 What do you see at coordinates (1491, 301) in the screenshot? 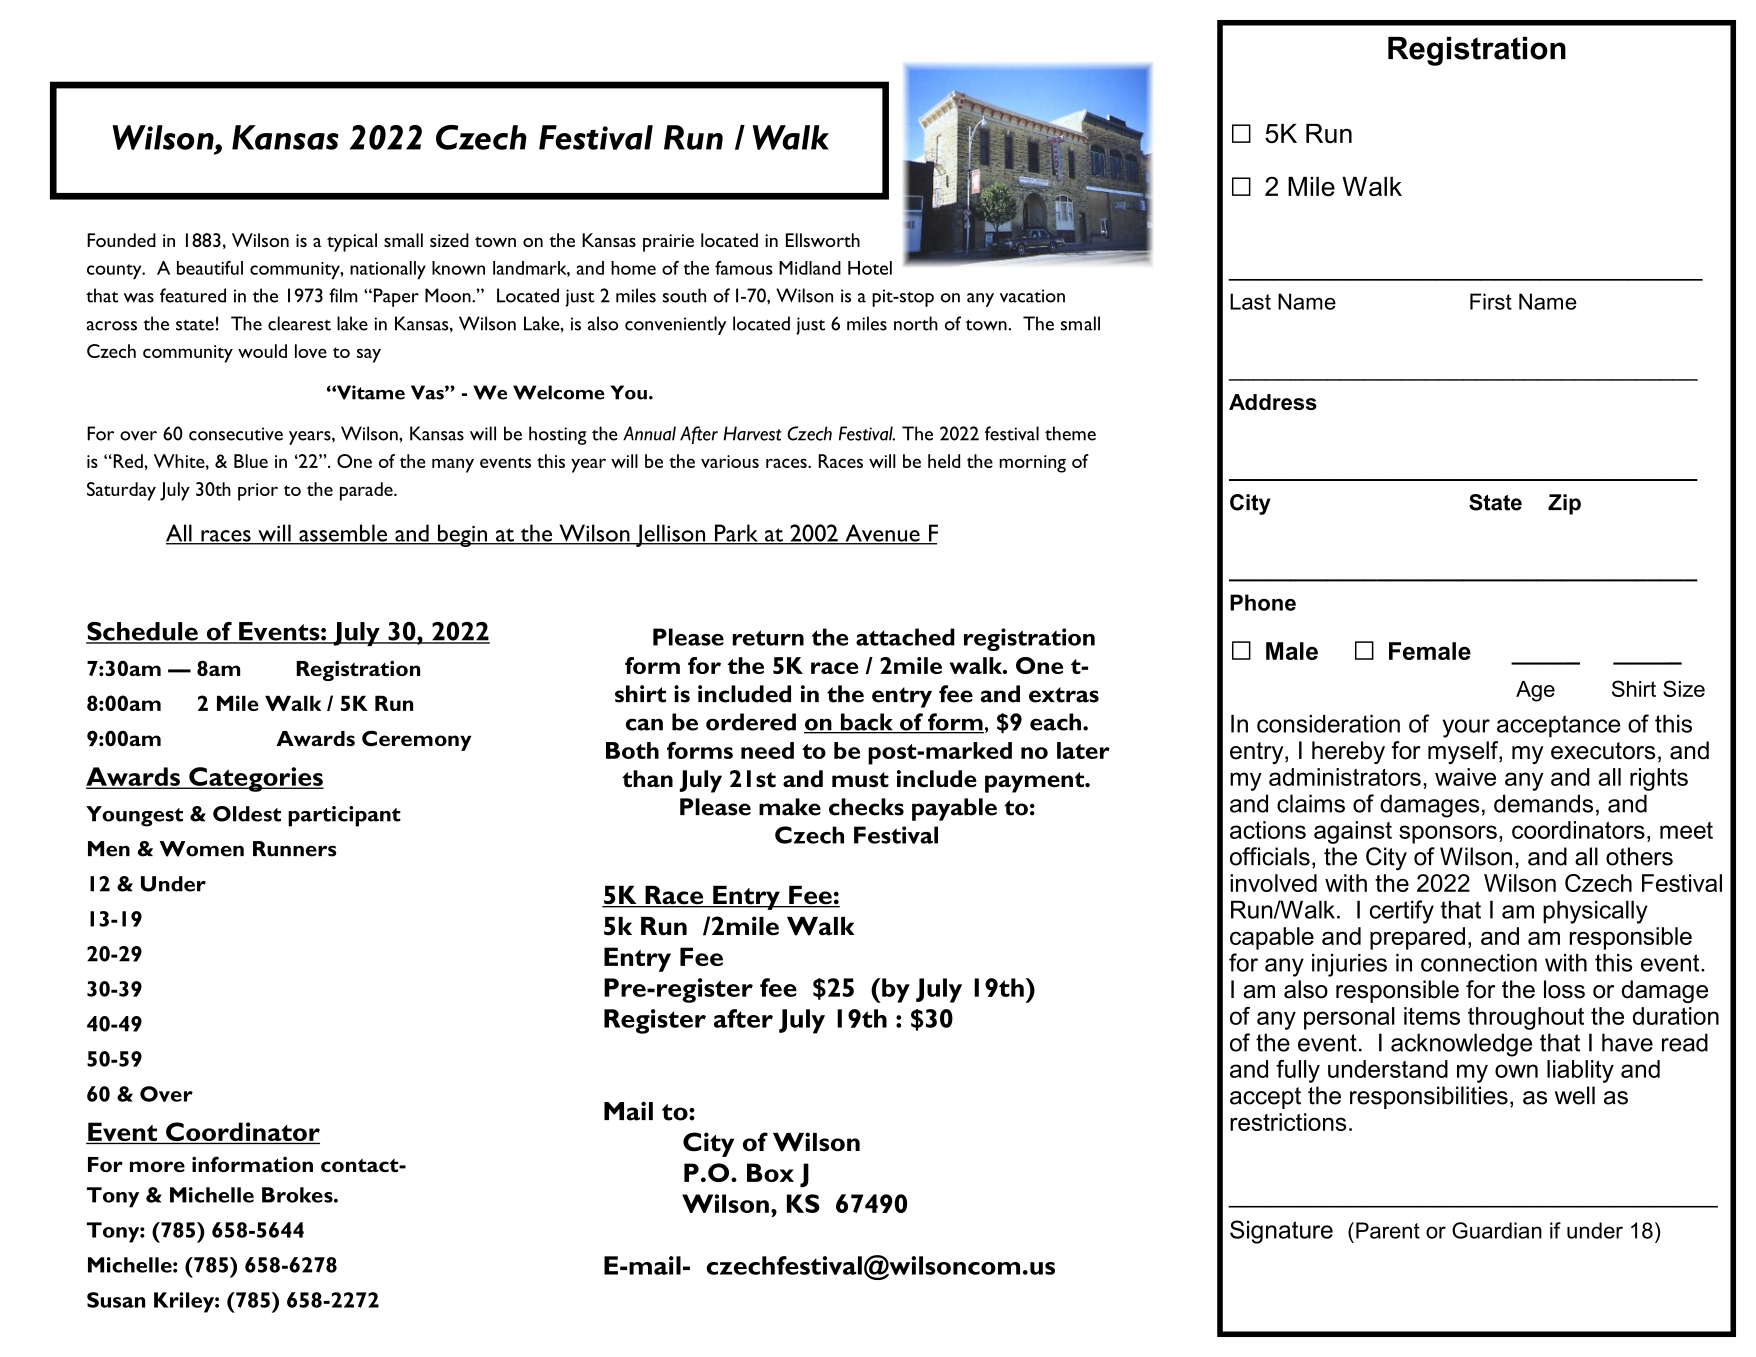
I see `First` at bounding box center [1491, 301].
